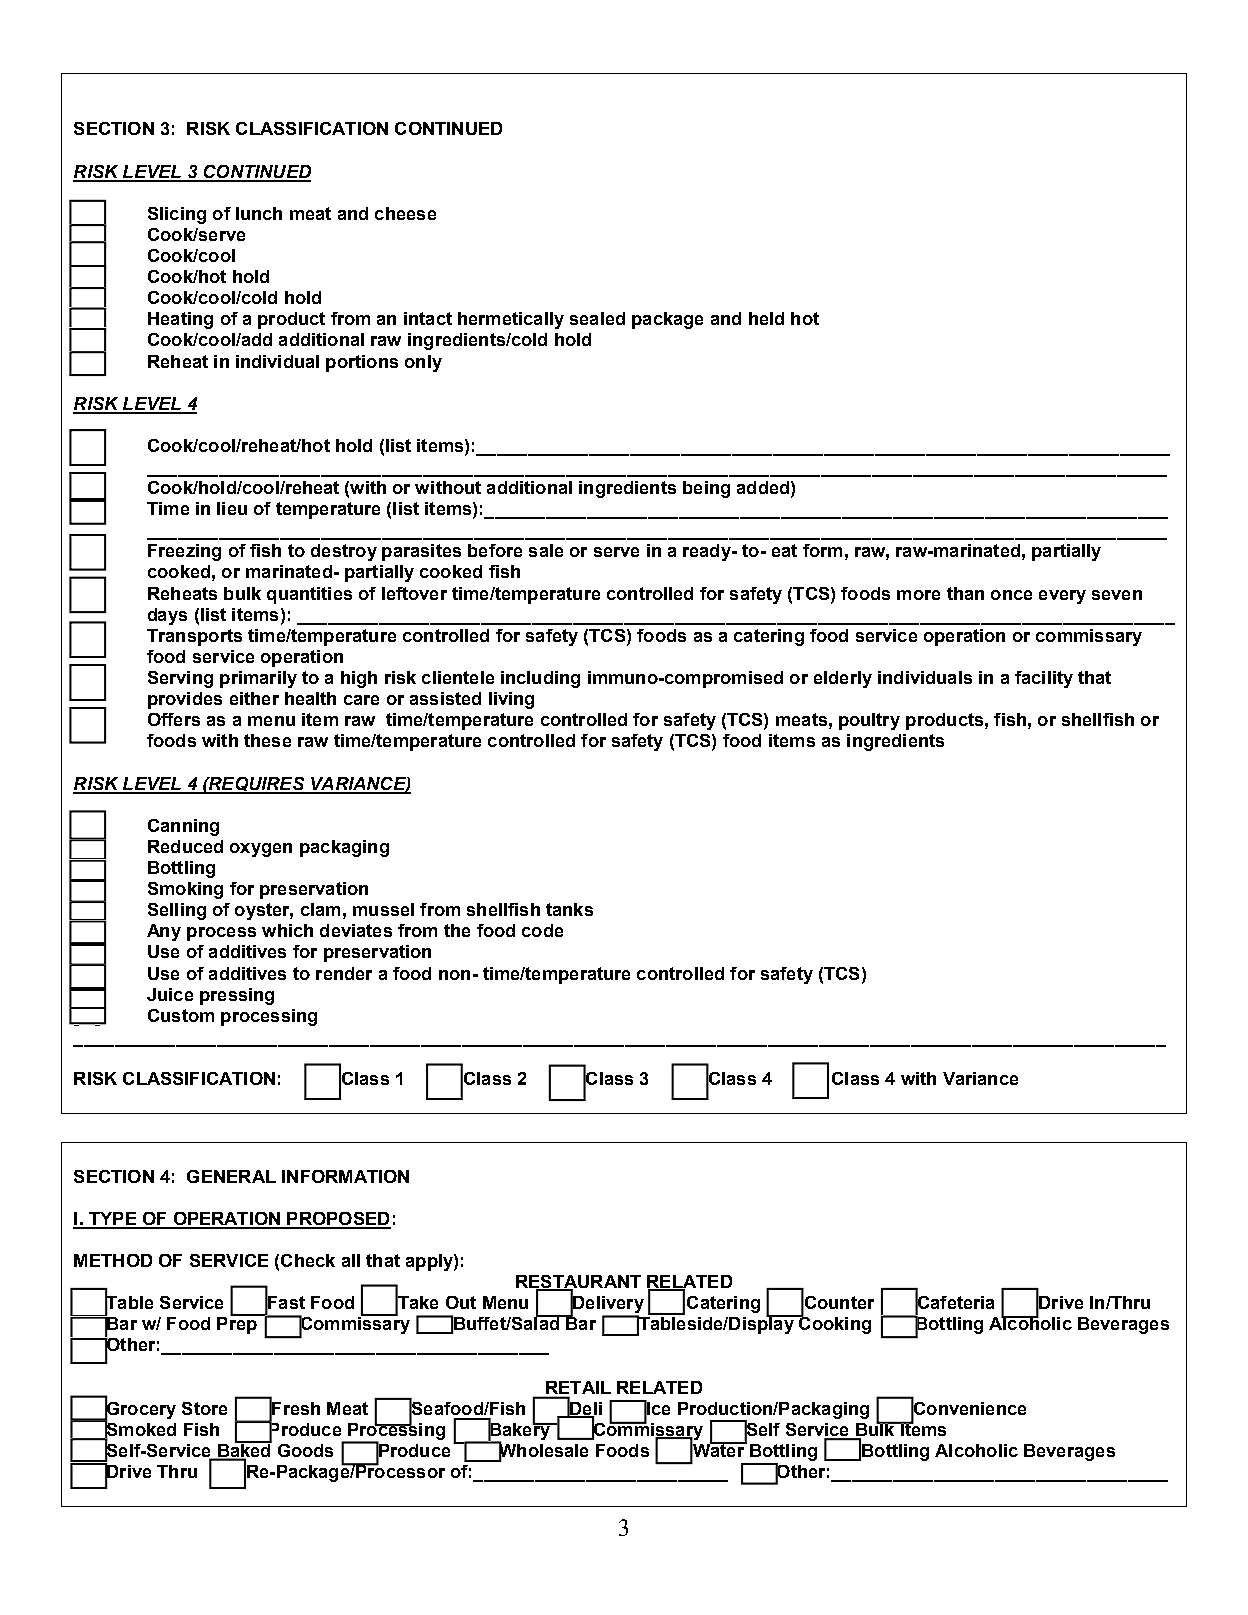 The image size is (1248, 1615). I want to click on sealed, so click(597, 318).
